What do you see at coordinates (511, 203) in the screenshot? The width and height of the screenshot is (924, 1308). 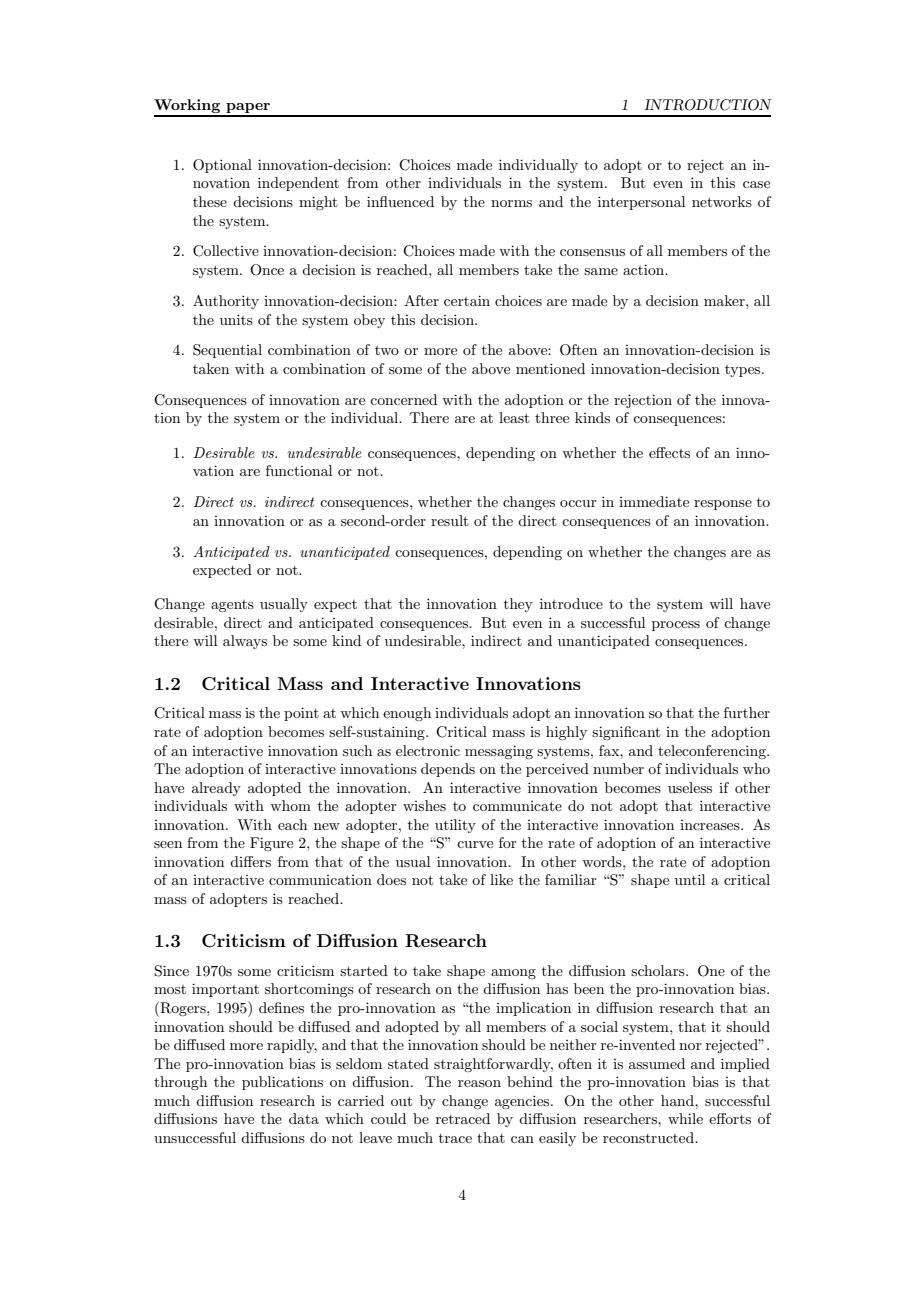 I see `norms` at bounding box center [511, 203].
